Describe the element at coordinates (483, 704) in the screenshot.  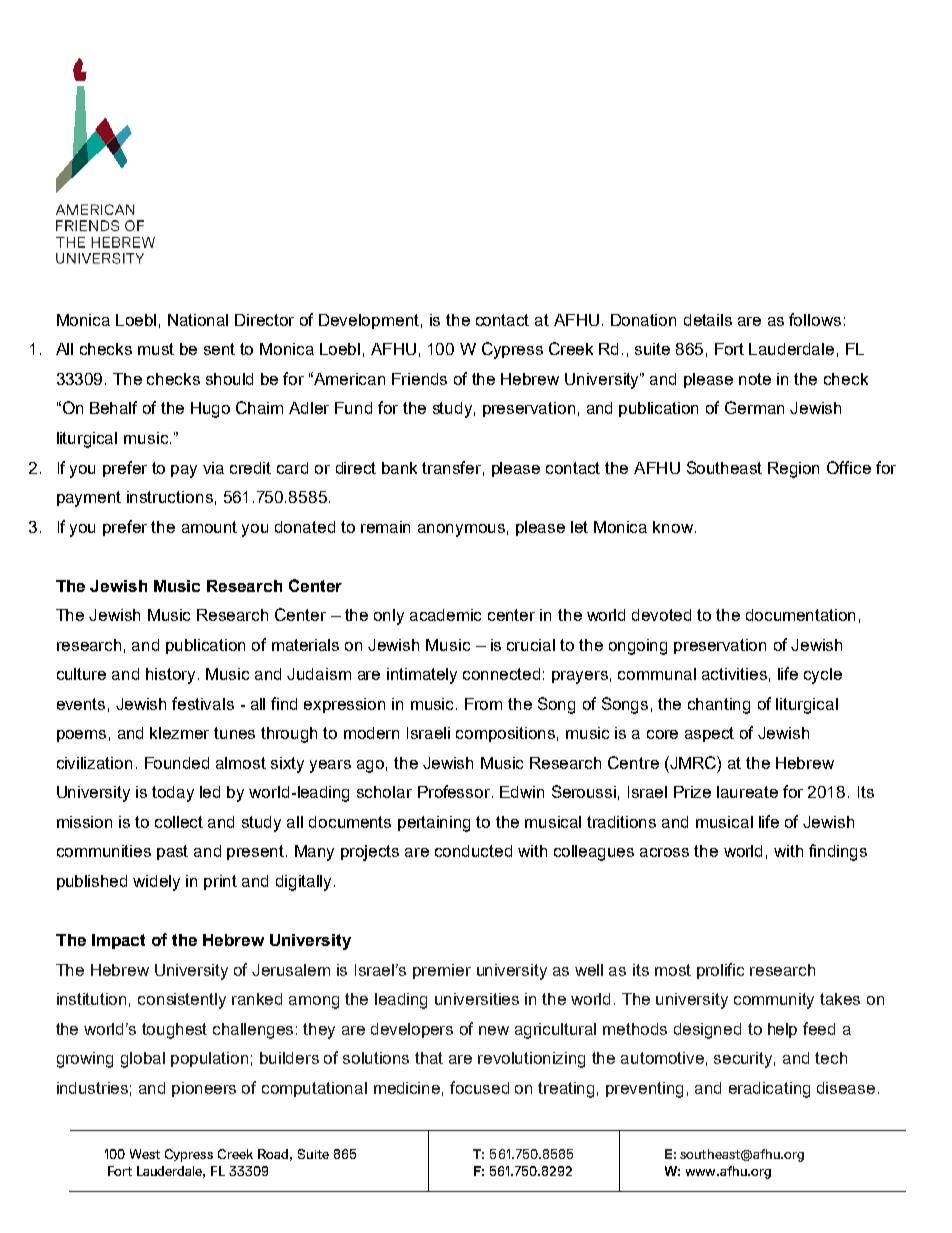
I see `From` at that location.
